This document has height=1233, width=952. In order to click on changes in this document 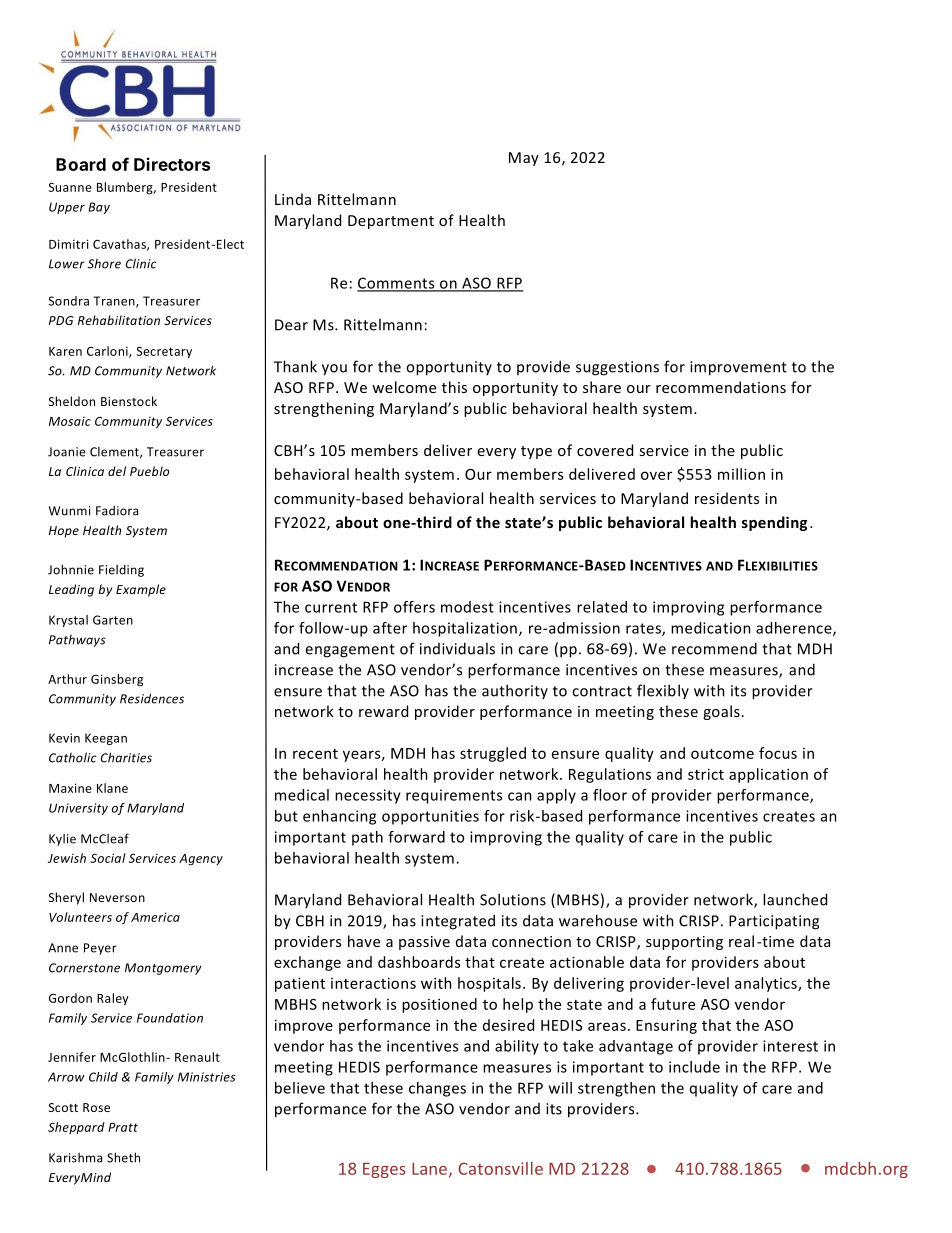, I will do `click(437, 1089)`.
